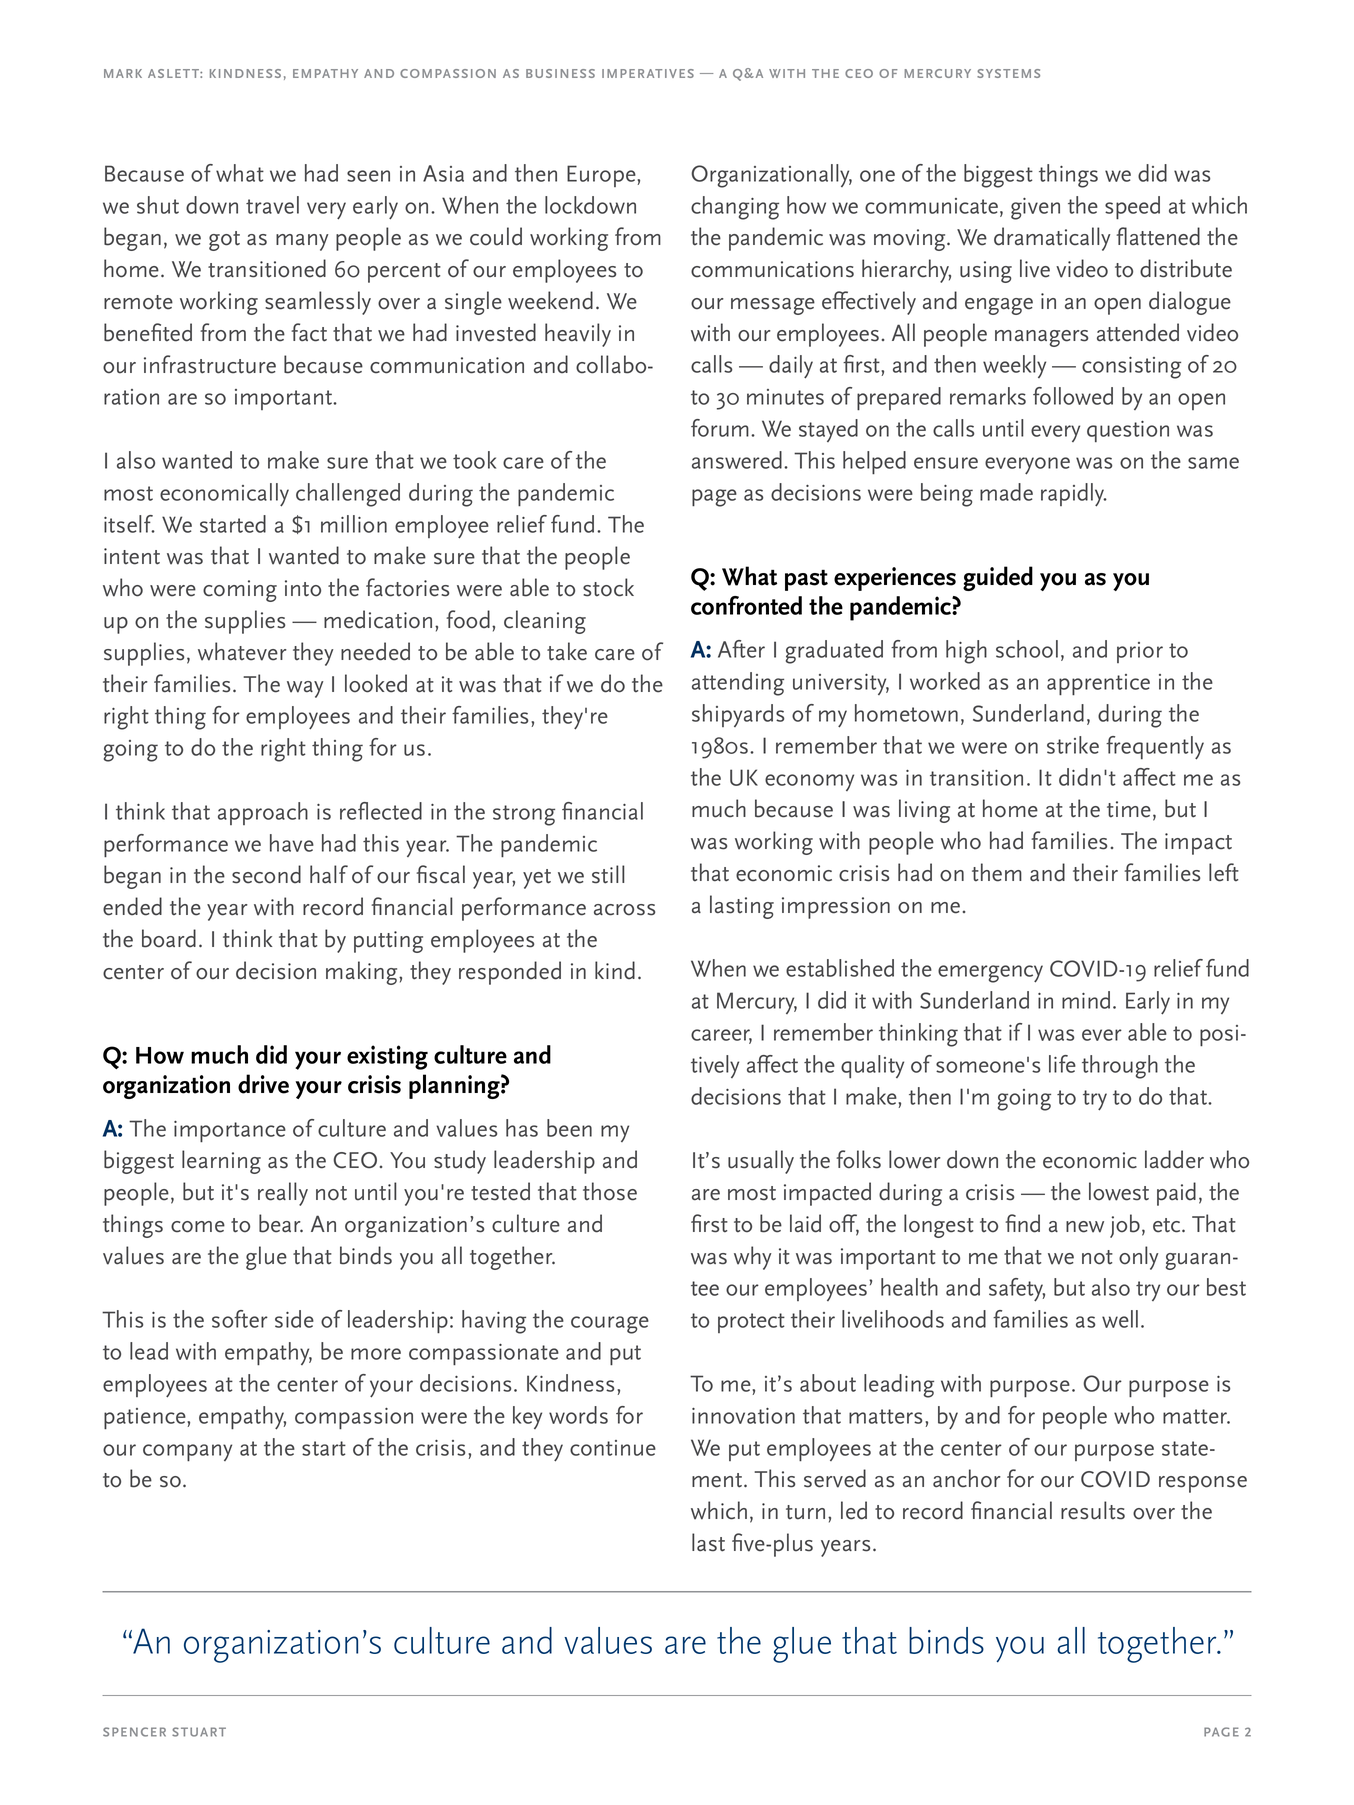  Describe the element at coordinates (1132, 208) in the screenshot. I see `speed` at that location.
